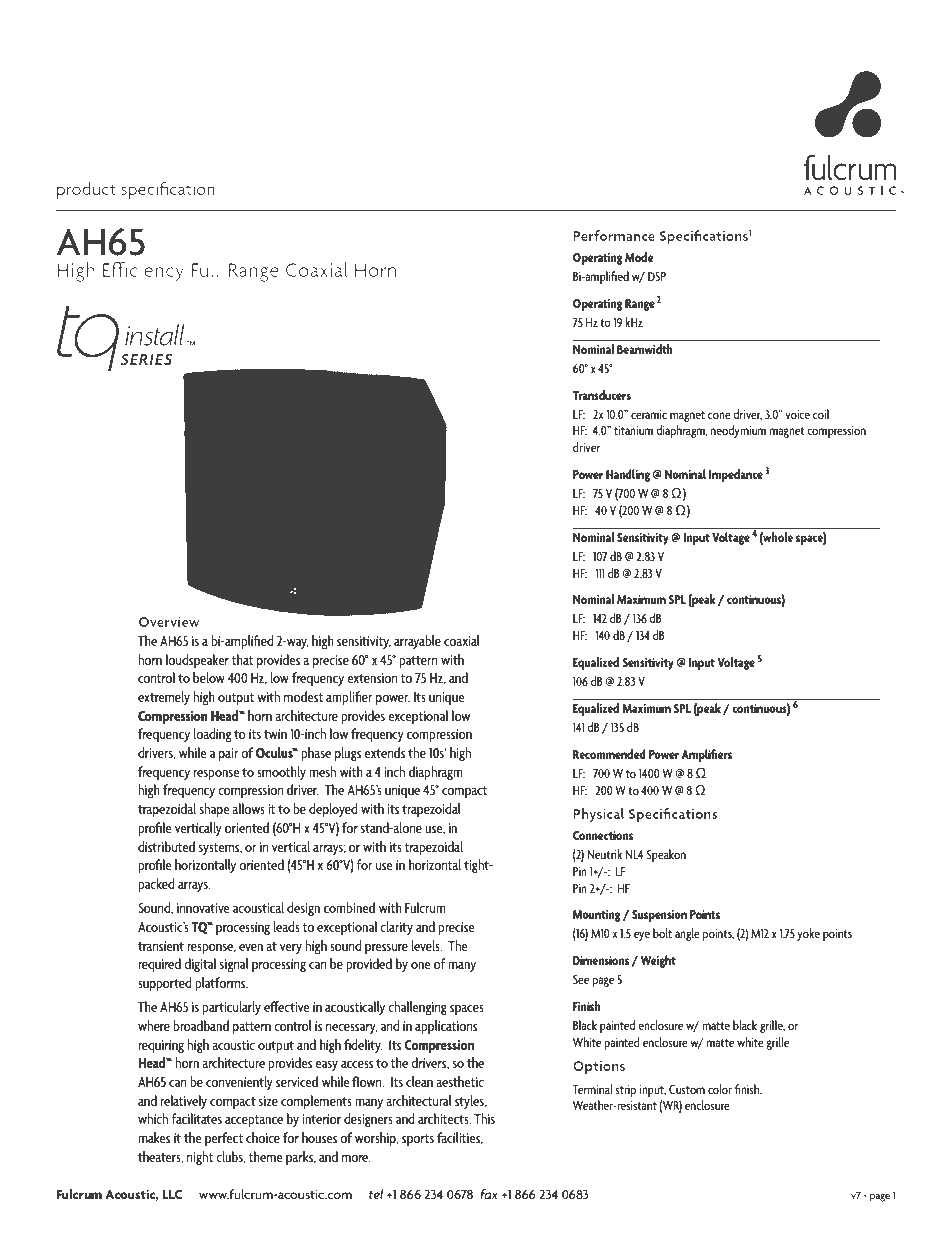 Image resolution: width=952 pixels, height=1233 pixels. What do you see at coordinates (169, 622) in the image?
I see `Overview` at bounding box center [169, 622].
